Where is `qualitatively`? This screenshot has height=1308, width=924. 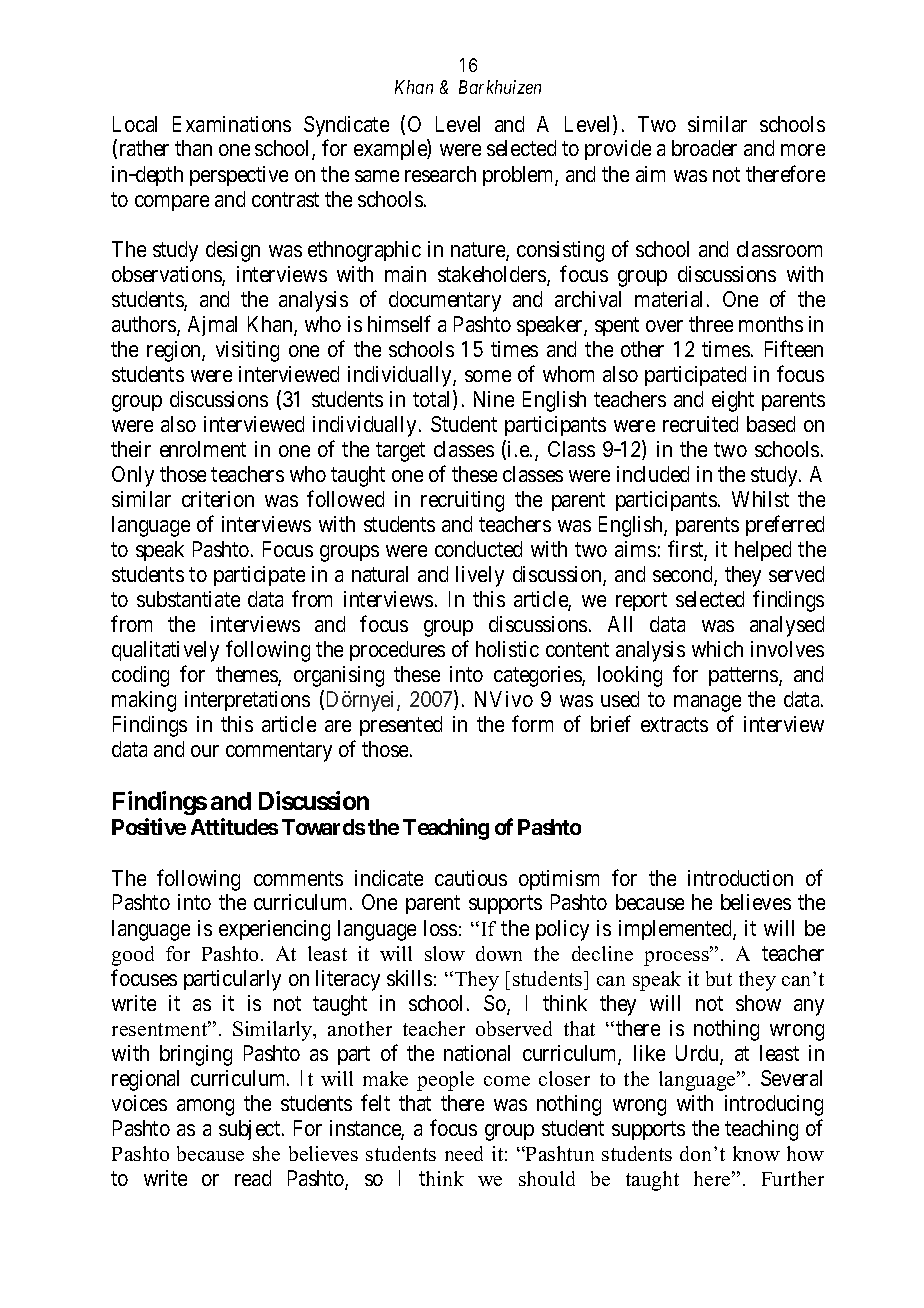 qualitatively is located at coordinates (165, 651).
